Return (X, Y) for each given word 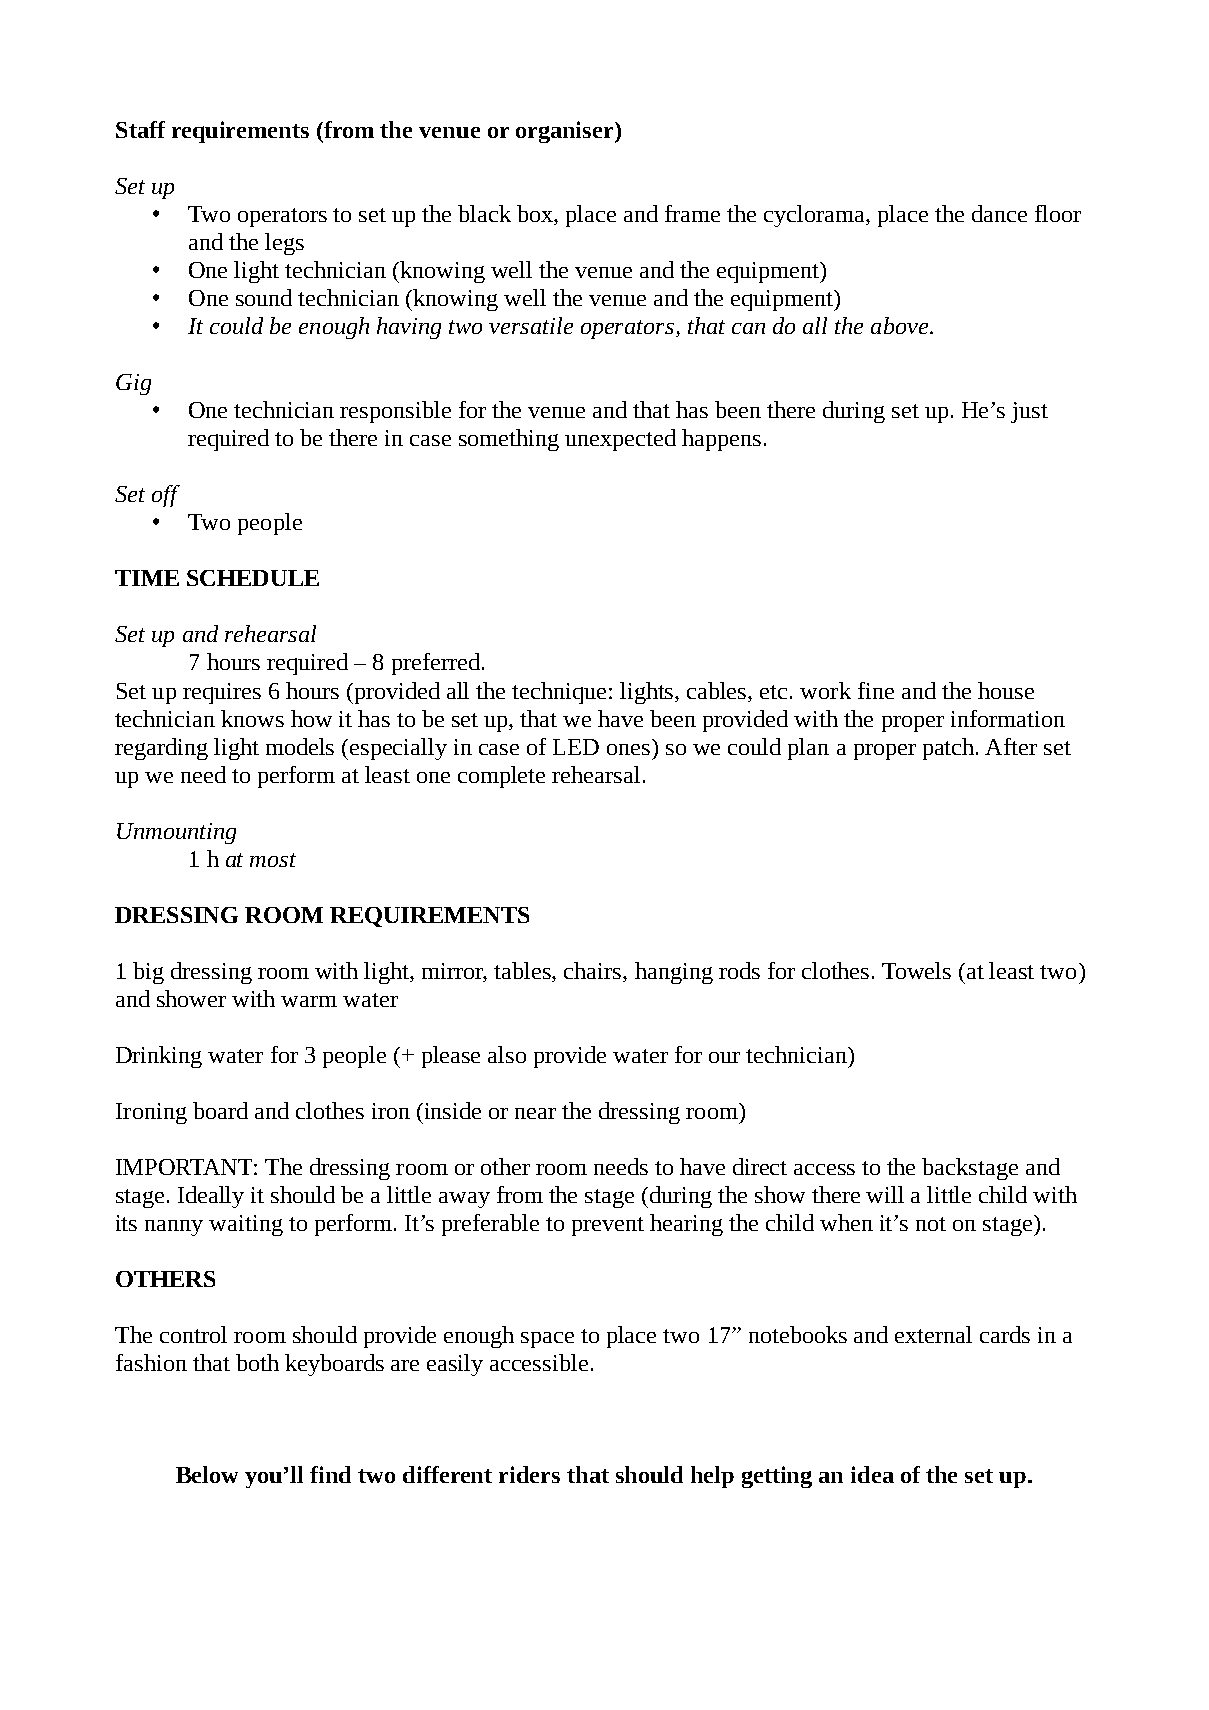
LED (576, 747)
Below (207, 1474)
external (933, 1334)
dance (999, 213)
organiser (566, 132)
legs (284, 244)
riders (529, 1474)
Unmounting (176, 833)
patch (950, 749)
